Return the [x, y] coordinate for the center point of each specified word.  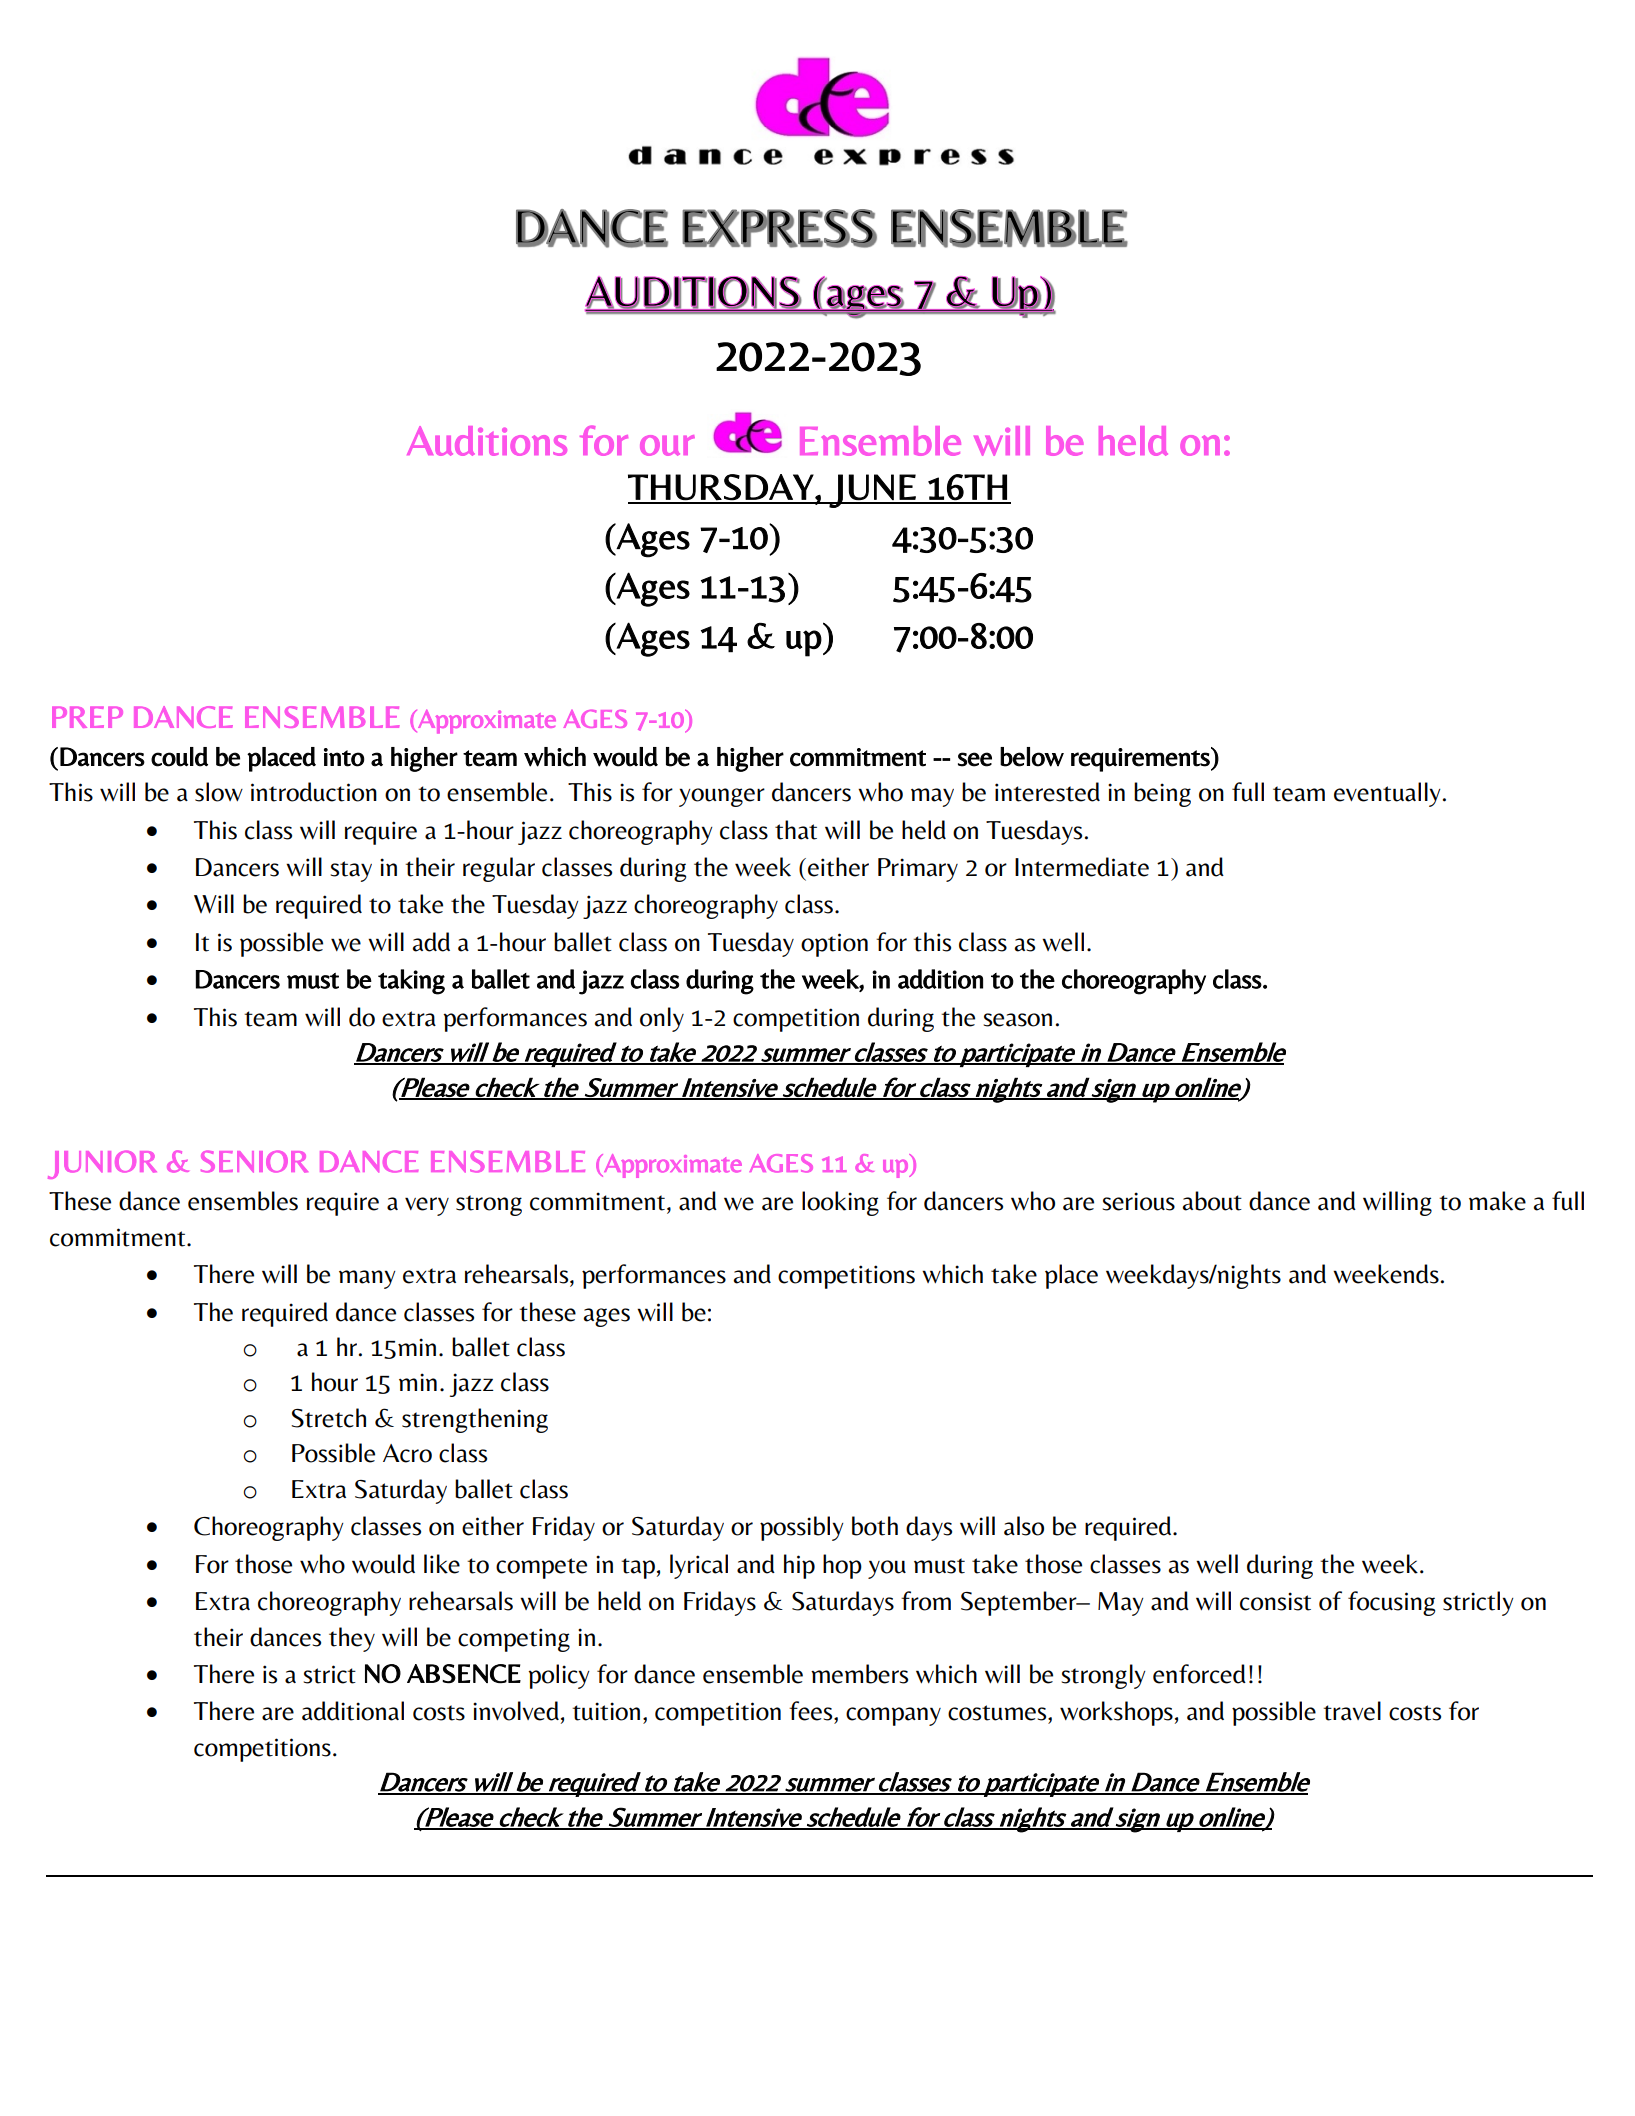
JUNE [873, 491]
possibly [802, 1528]
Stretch [328, 1418]
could [179, 757]
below [1032, 757]
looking [840, 1203]
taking [411, 982]
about [1212, 1201]
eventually [1387, 794]
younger [722, 797]
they [352, 1639]
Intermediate [1082, 867]
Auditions [487, 441]
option [834, 945]
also [1024, 1526]
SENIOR [254, 1161]
